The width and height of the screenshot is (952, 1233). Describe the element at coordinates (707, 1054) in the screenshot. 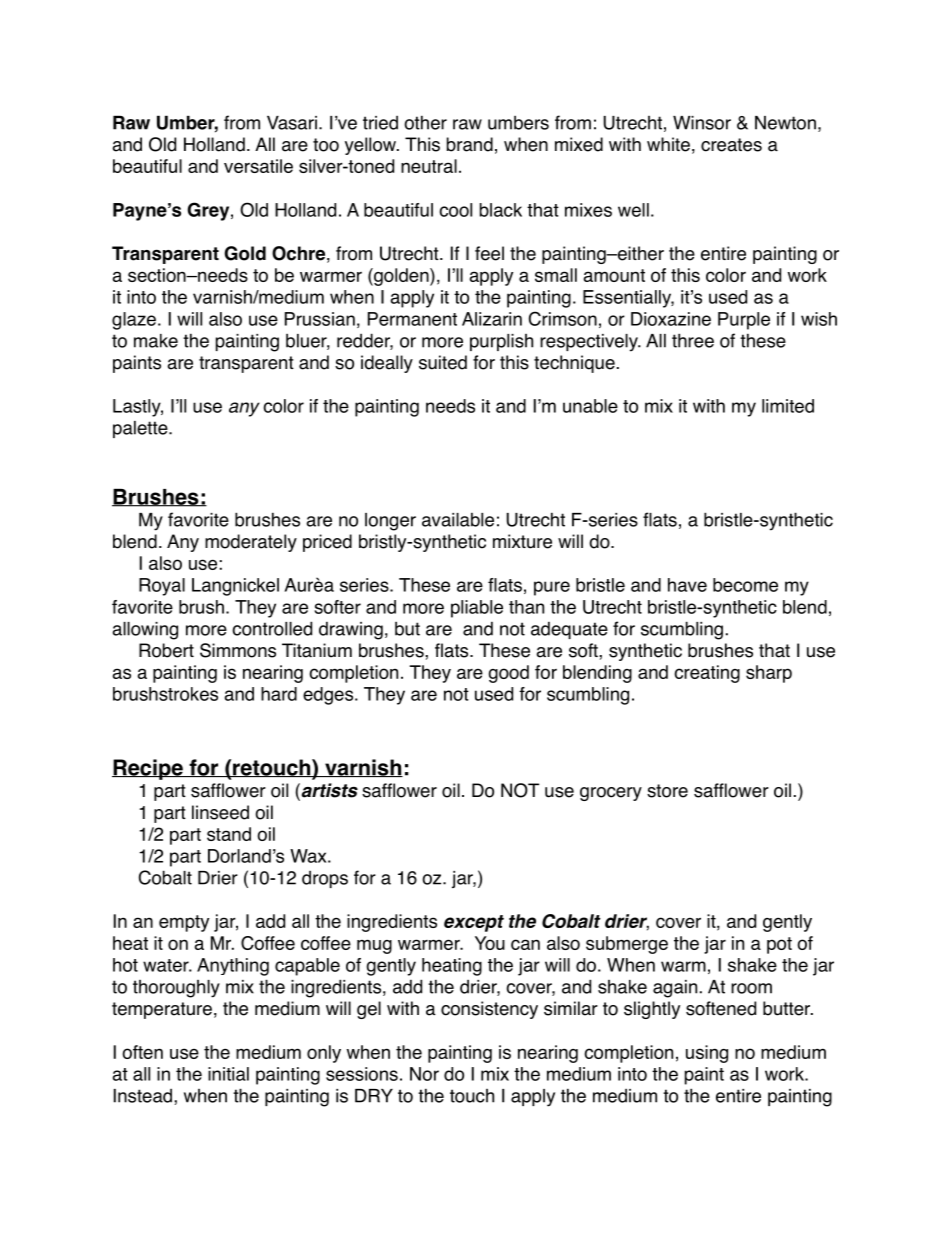

I see `using` at that location.
